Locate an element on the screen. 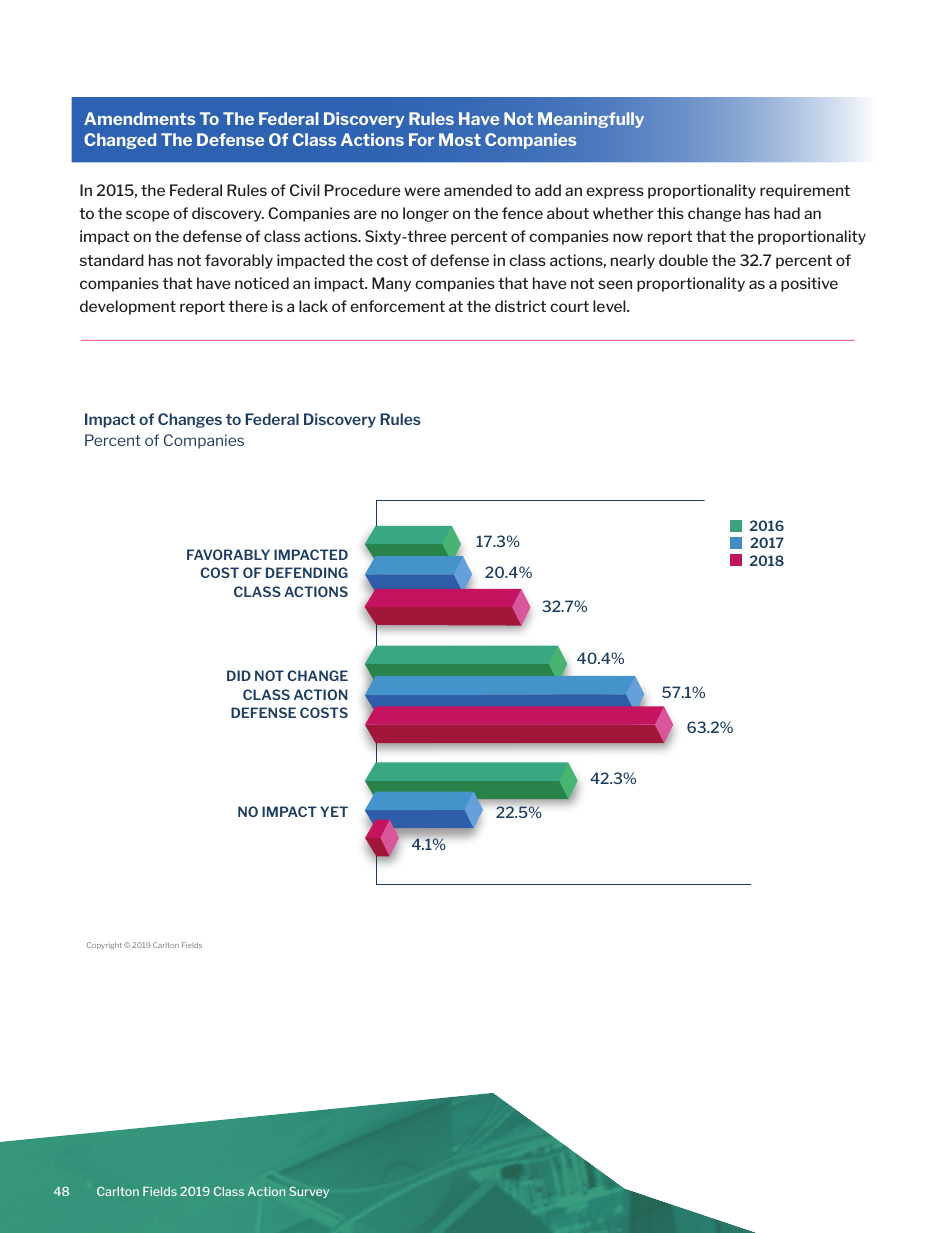  DID is located at coordinates (239, 675).
